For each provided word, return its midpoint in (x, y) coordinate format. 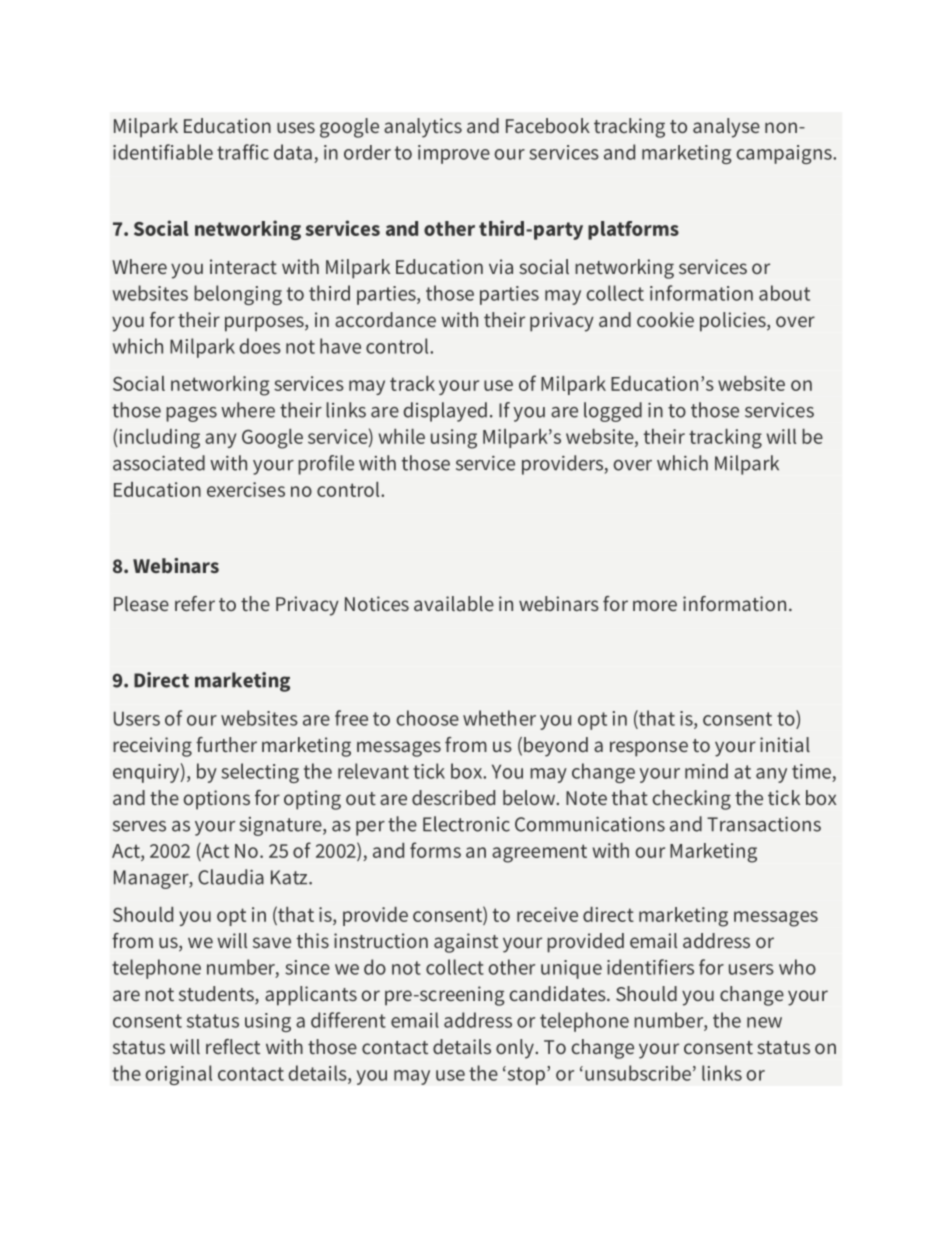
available (454, 603)
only (516, 1049)
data (293, 152)
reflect (233, 1046)
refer (195, 603)
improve (454, 154)
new (764, 1022)
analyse (726, 128)
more (655, 605)
